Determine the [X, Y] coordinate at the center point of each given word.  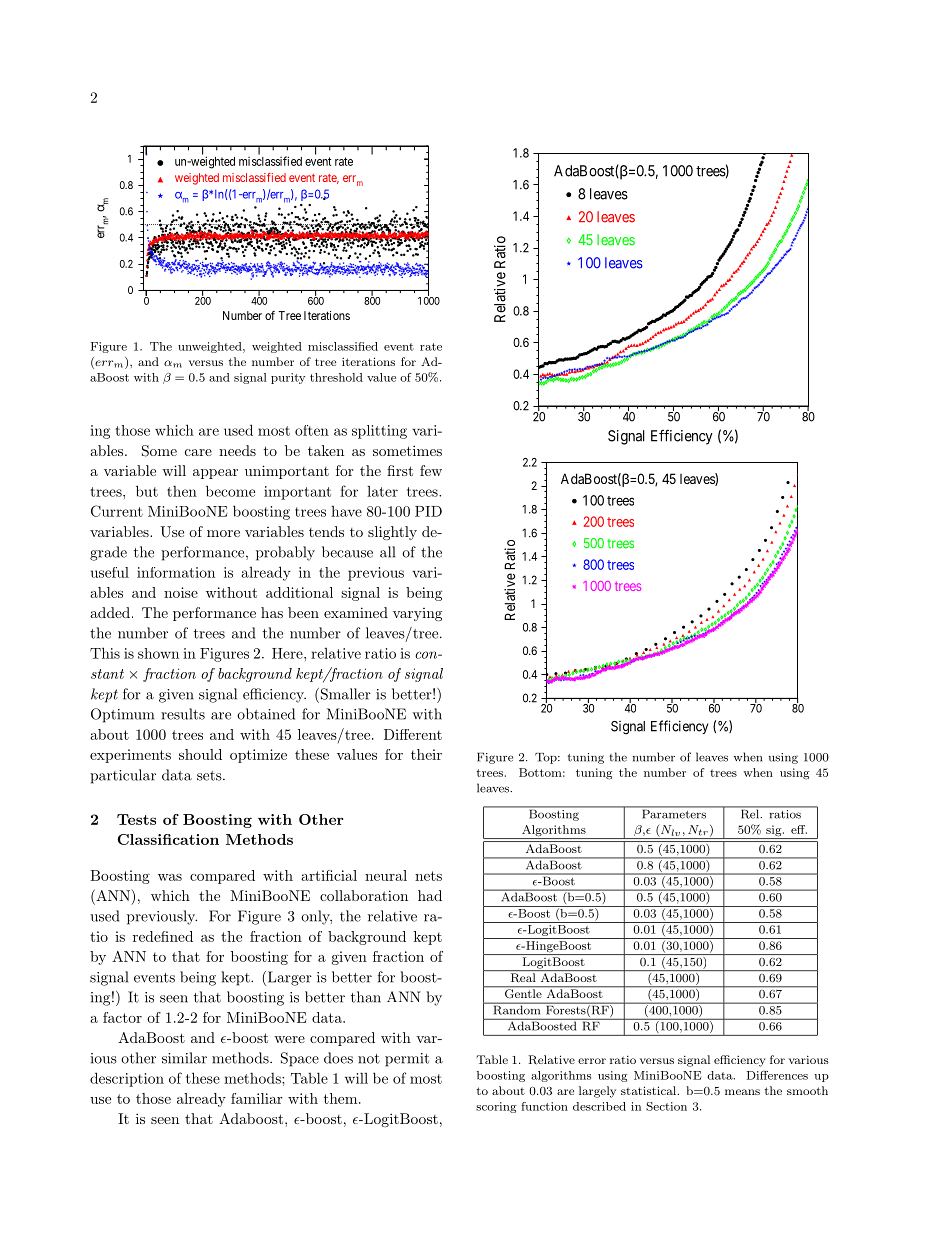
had [430, 895]
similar [184, 1058]
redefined [163, 936]
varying [417, 614]
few [431, 470]
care [198, 452]
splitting [379, 432]
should [200, 754]
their [426, 754]
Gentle [523, 993]
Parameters [674, 813]
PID [428, 511]
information [176, 572]
